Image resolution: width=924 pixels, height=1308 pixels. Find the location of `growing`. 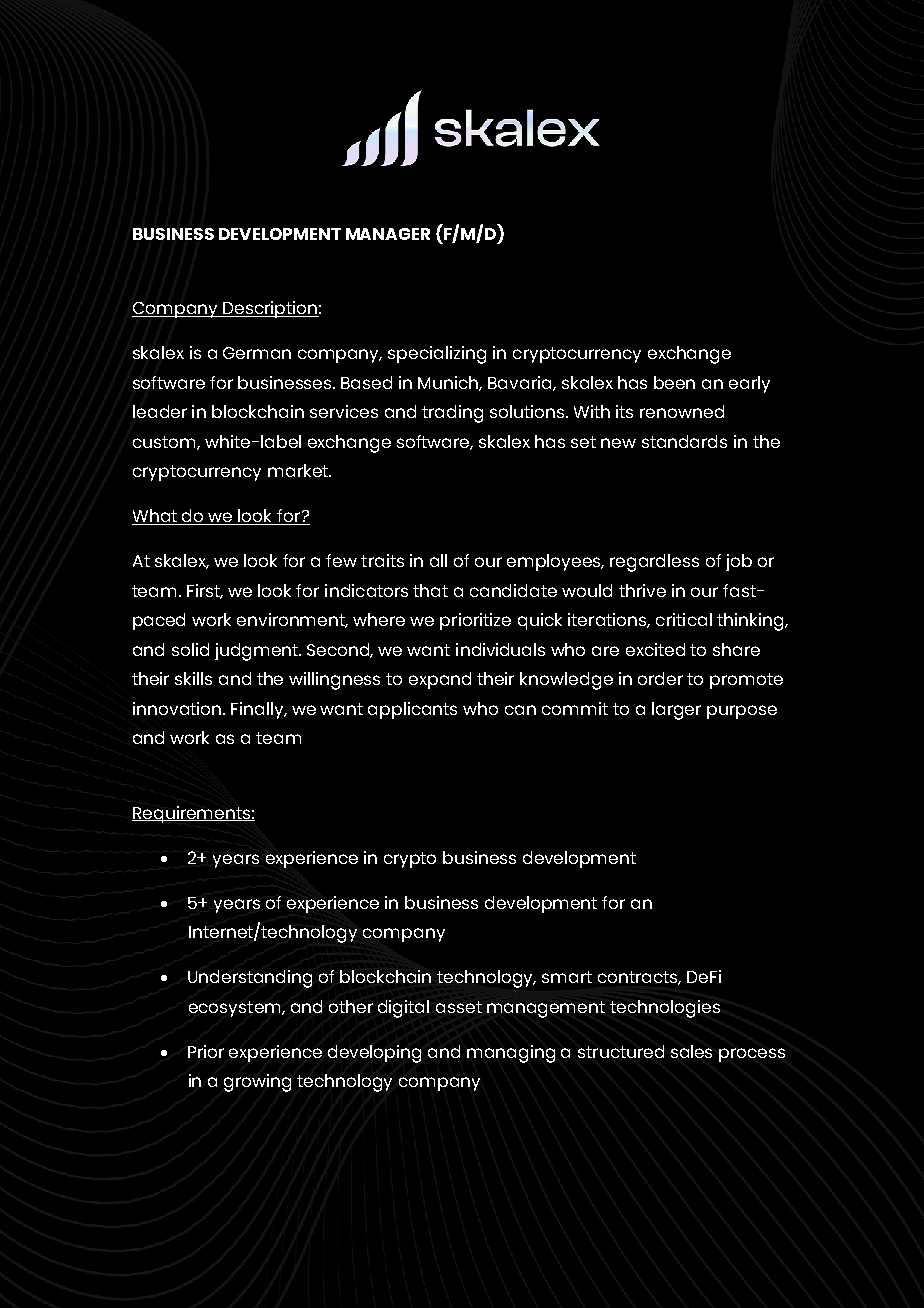

growing is located at coordinates (257, 1083).
